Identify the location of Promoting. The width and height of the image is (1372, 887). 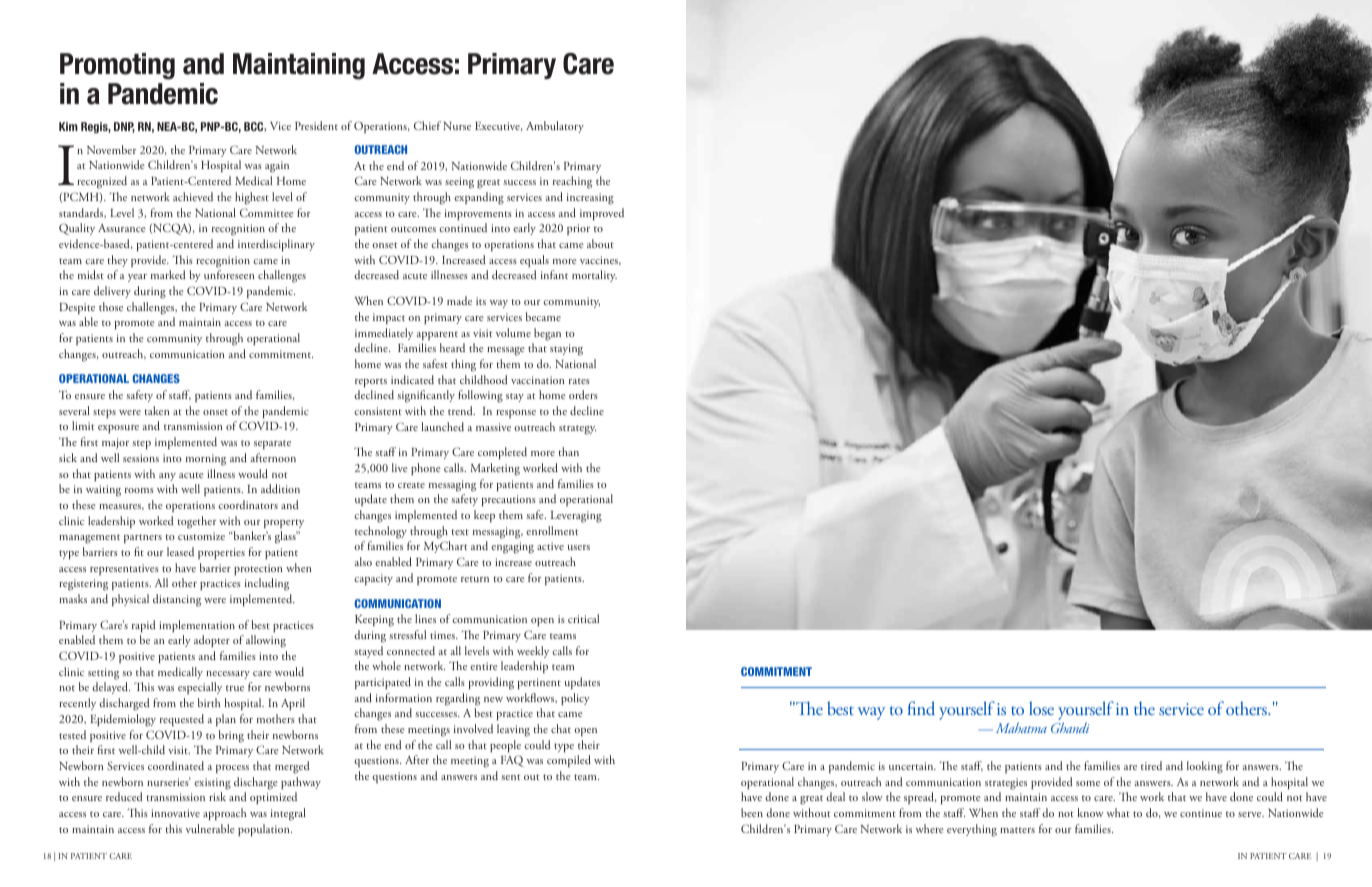
(117, 66).
